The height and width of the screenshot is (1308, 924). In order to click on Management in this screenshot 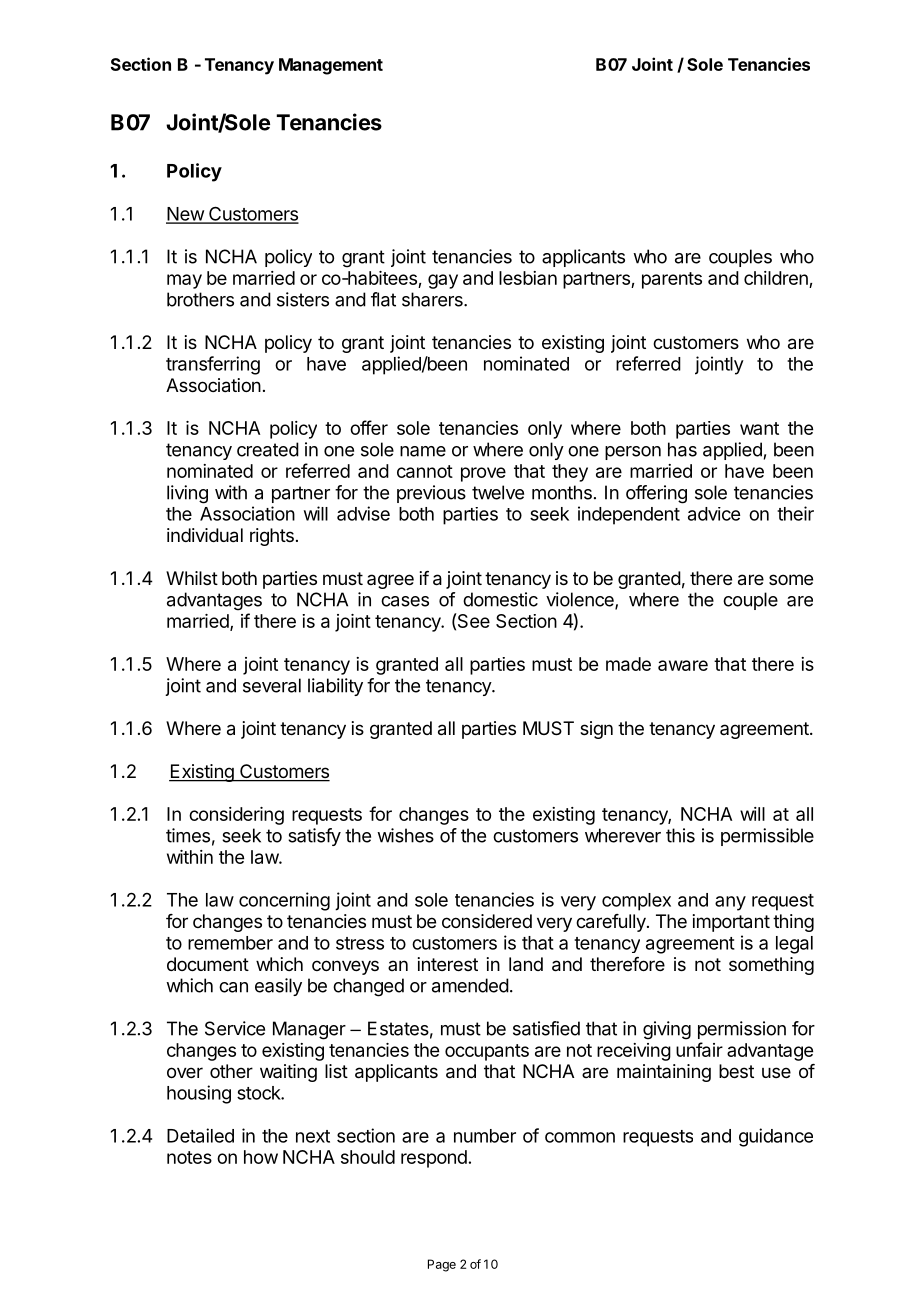, I will do `click(331, 66)`.
